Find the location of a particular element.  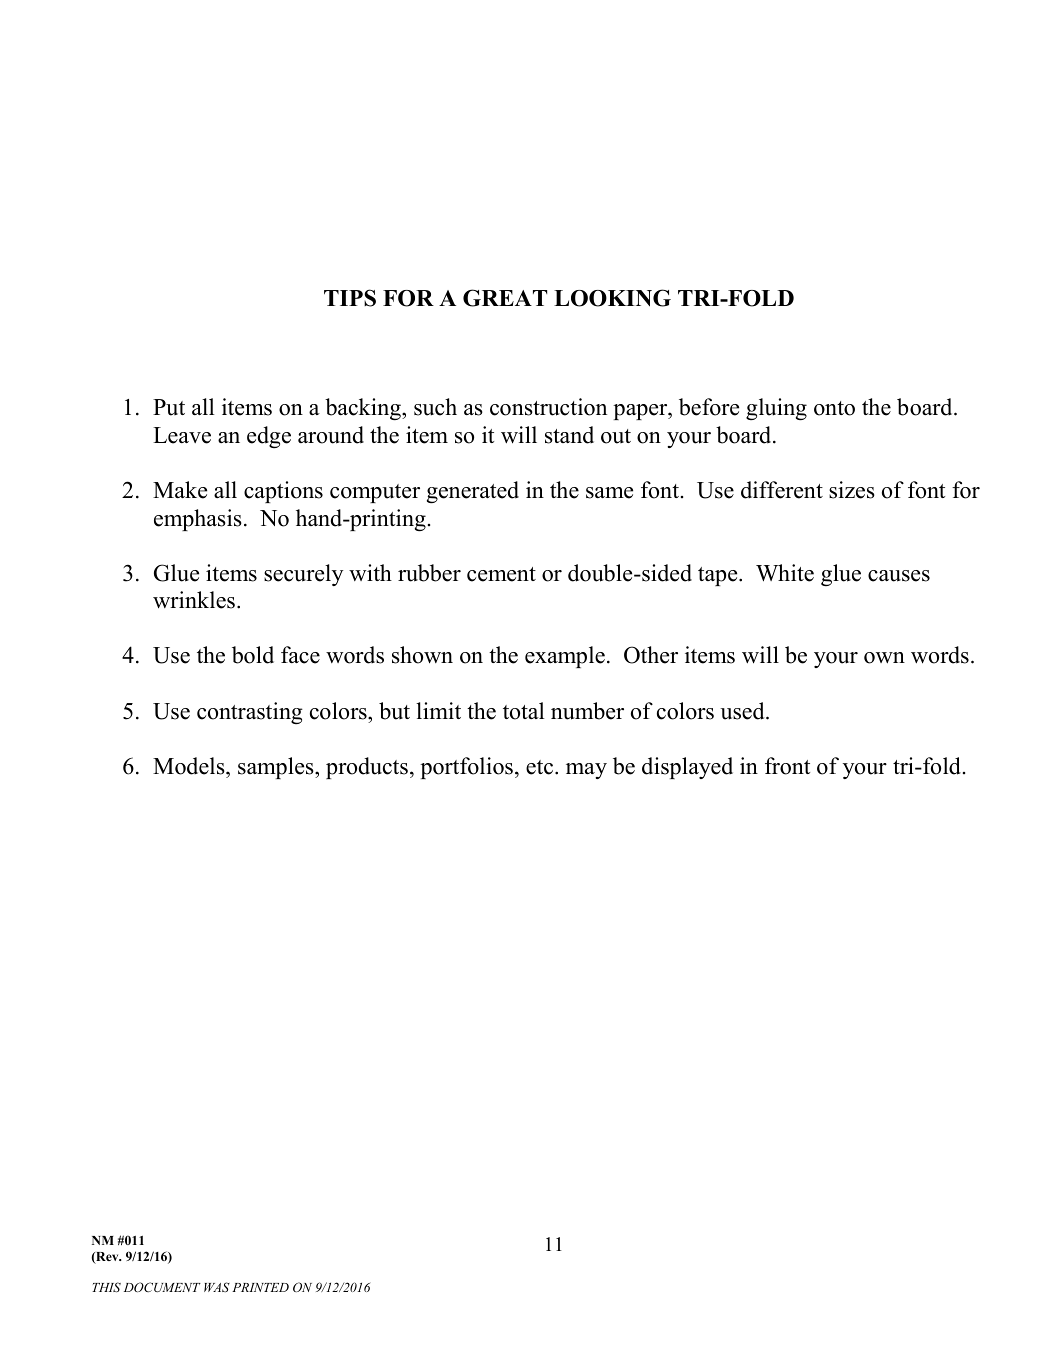

front is located at coordinates (787, 766).
